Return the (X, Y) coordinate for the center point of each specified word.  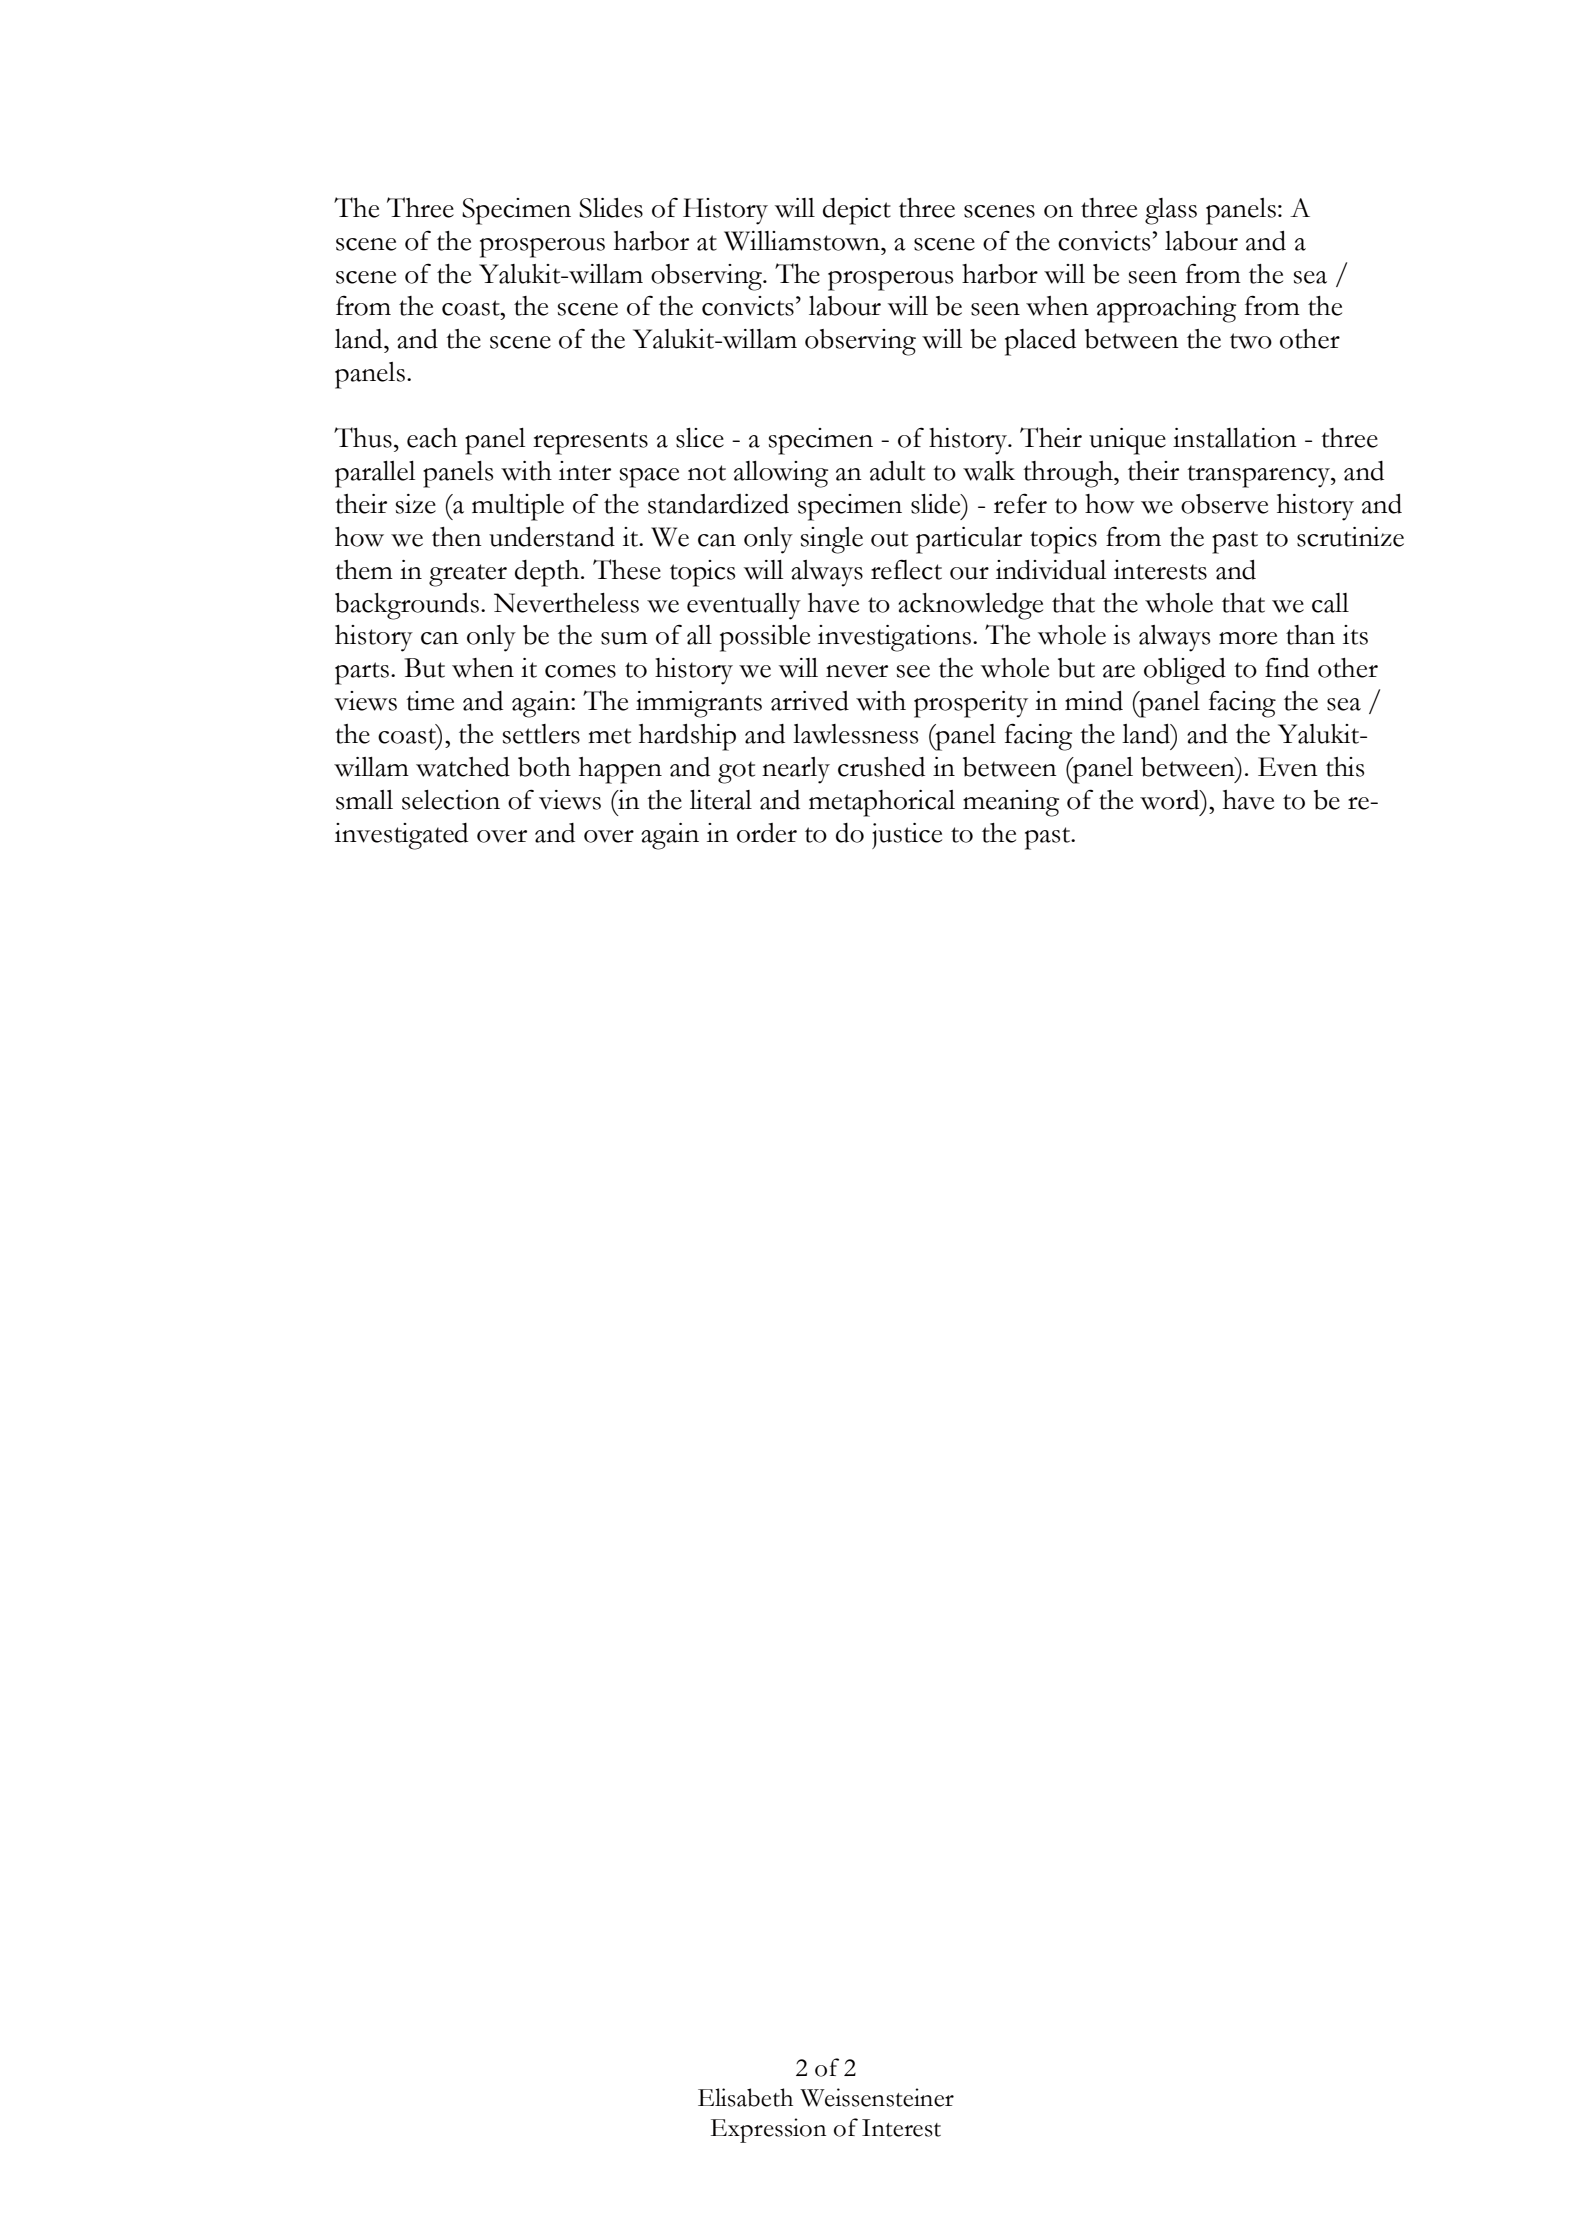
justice (907, 836)
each (432, 438)
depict (857, 211)
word (1171, 800)
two (1251, 341)
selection (451, 800)
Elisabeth (745, 2097)
